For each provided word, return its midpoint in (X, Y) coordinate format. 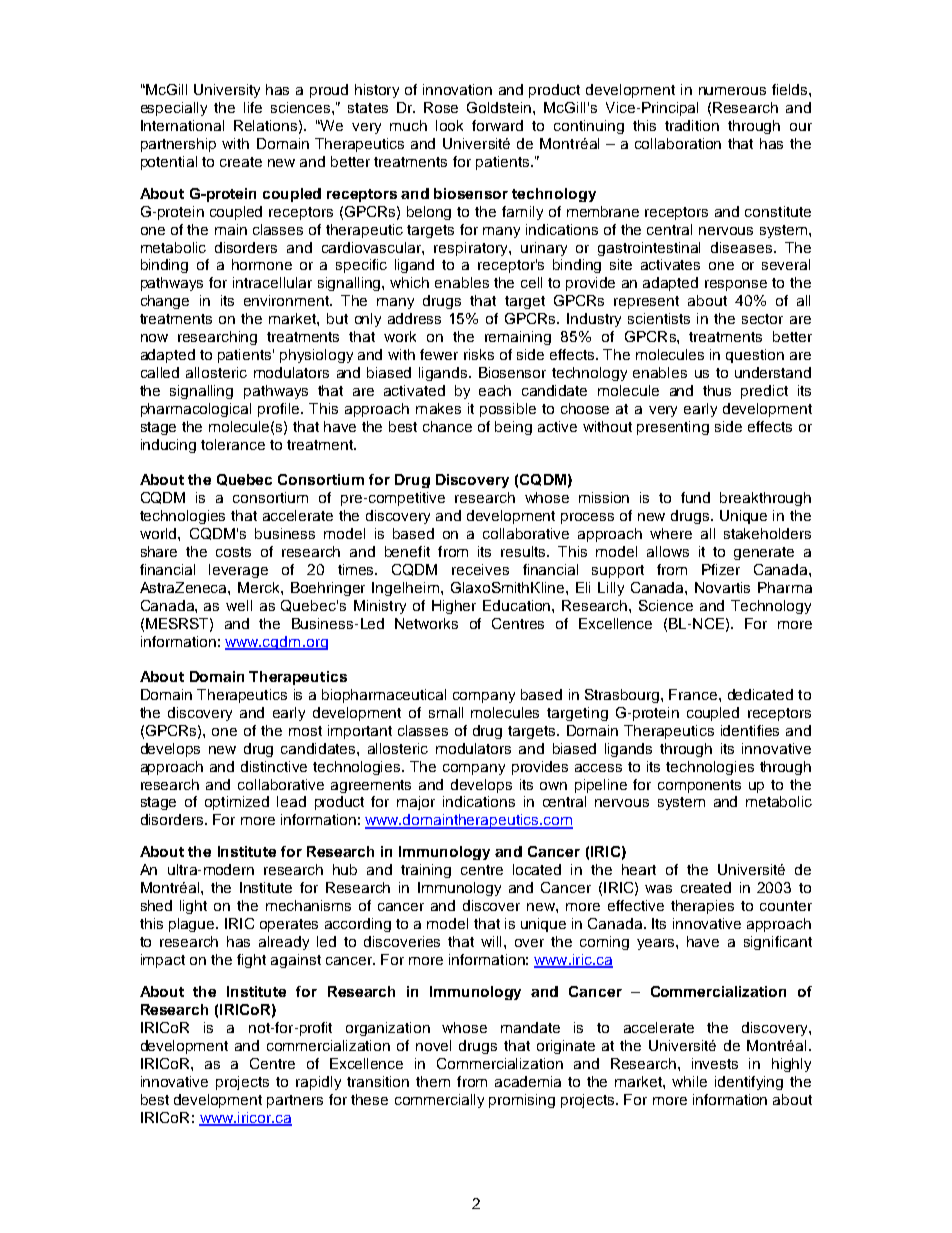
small (446, 712)
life (253, 107)
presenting (673, 428)
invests (715, 1063)
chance (447, 426)
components (699, 786)
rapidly (318, 1083)
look (449, 125)
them (433, 1081)
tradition (692, 125)
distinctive (274, 766)
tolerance (233, 444)
